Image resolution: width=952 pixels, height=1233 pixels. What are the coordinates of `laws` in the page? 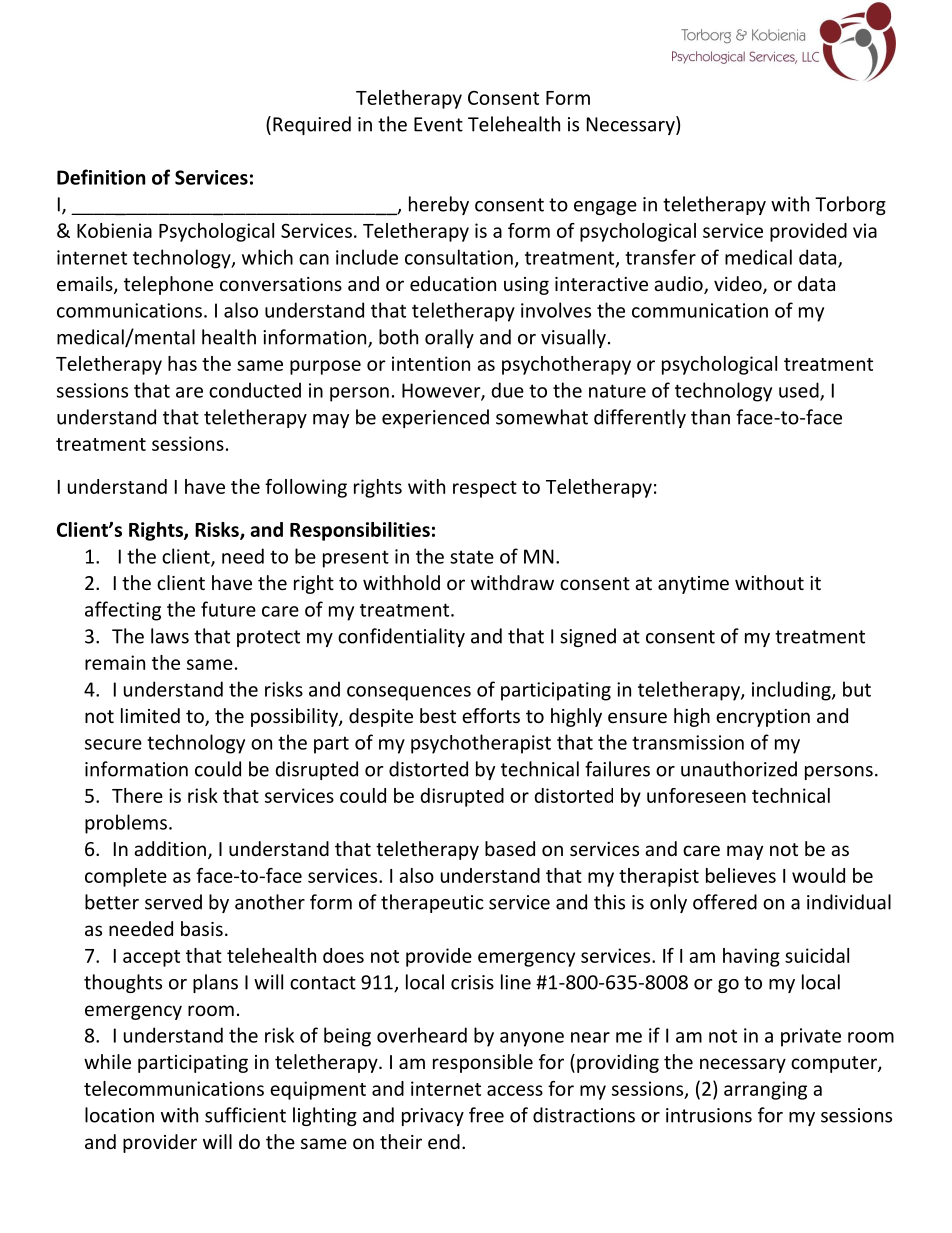 It's located at (170, 636).
